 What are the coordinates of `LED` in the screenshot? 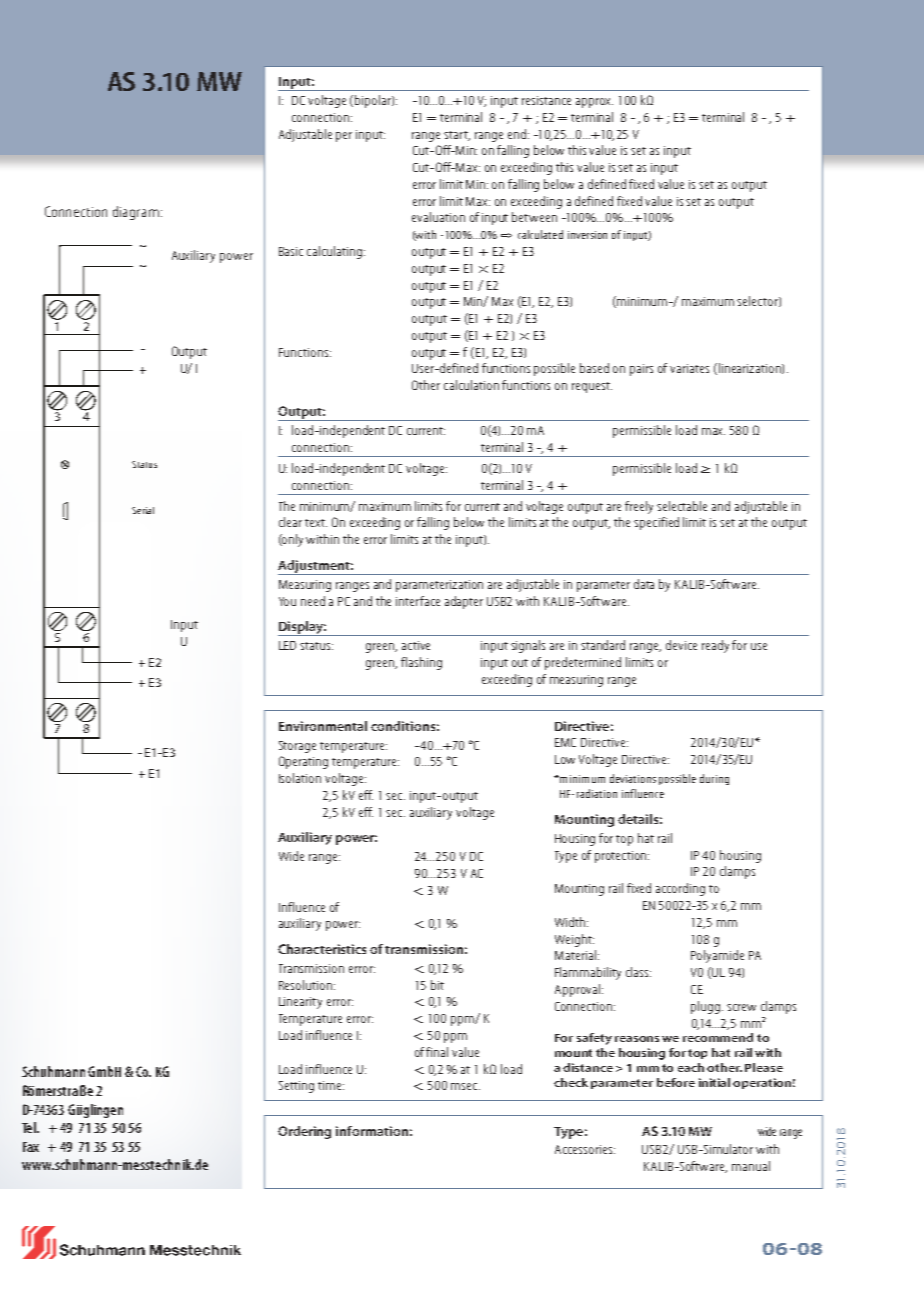 It's located at (287, 645).
